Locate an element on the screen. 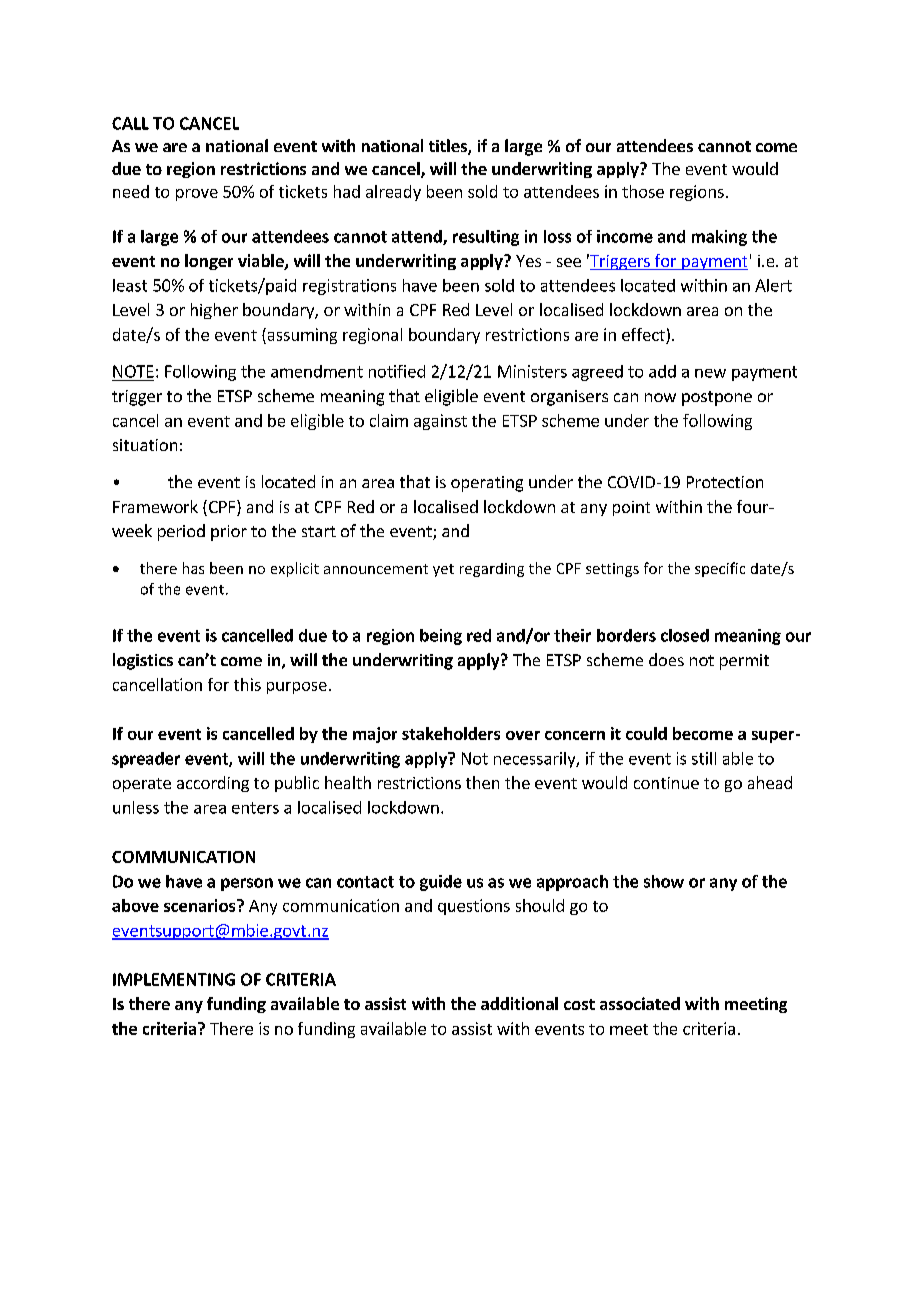  still is located at coordinates (704, 758).
